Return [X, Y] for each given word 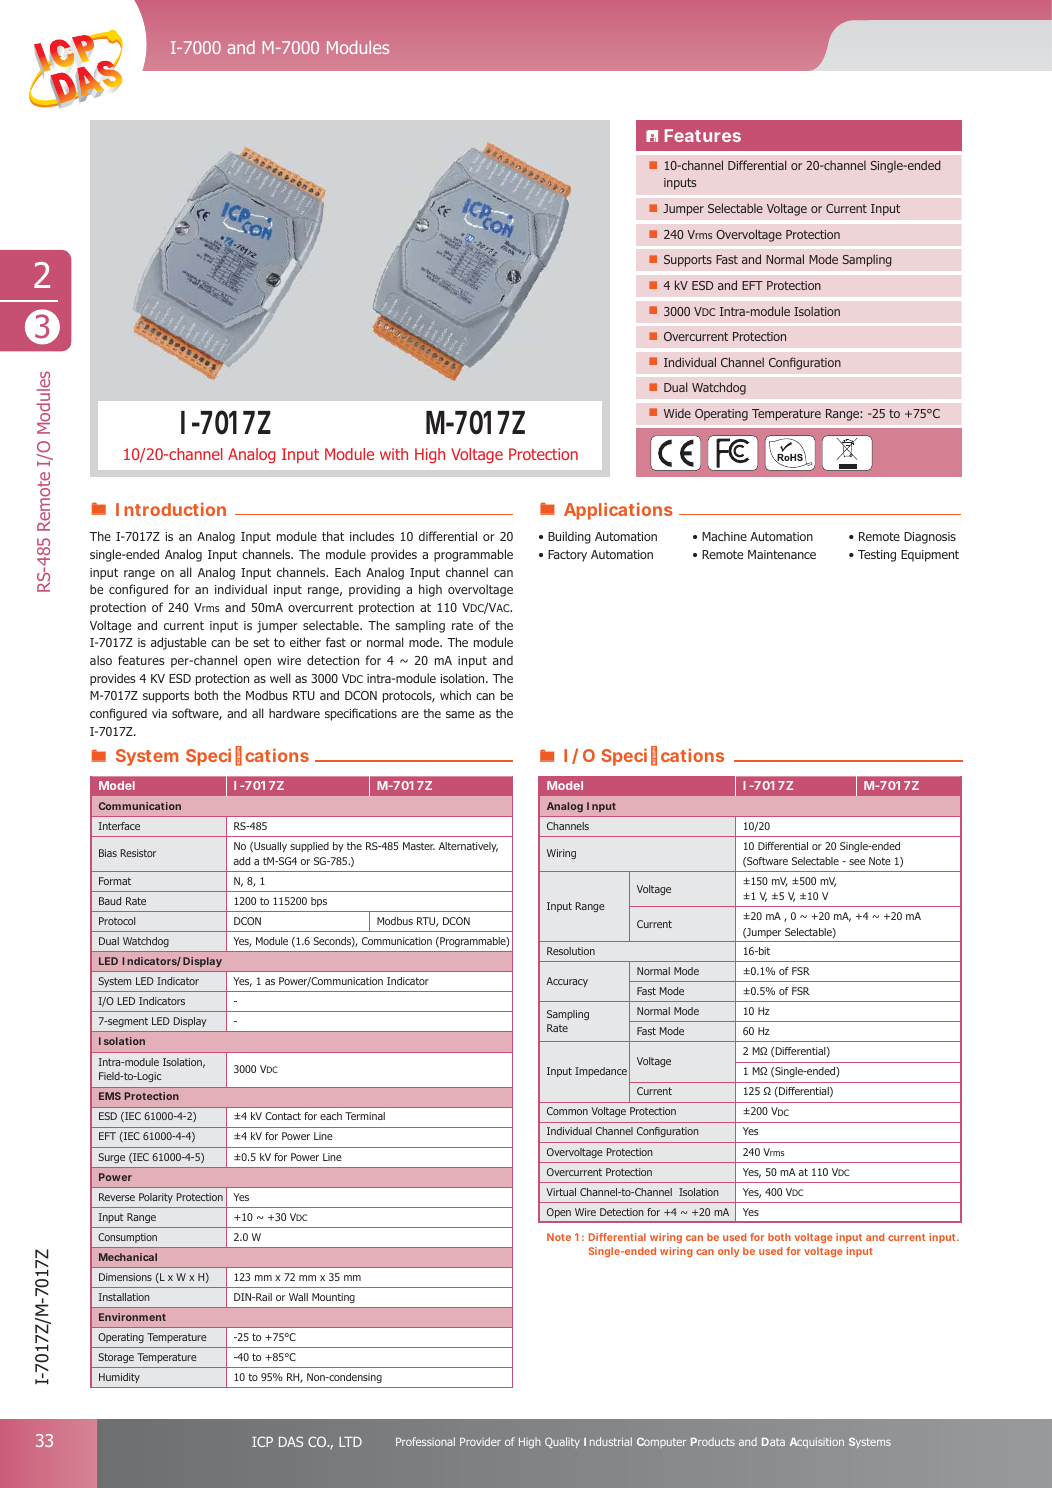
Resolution [571, 951]
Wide [677, 413]
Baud [110, 901]
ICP [262, 1441]
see [857, 862]
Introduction [171, 509]
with [394, 454]
